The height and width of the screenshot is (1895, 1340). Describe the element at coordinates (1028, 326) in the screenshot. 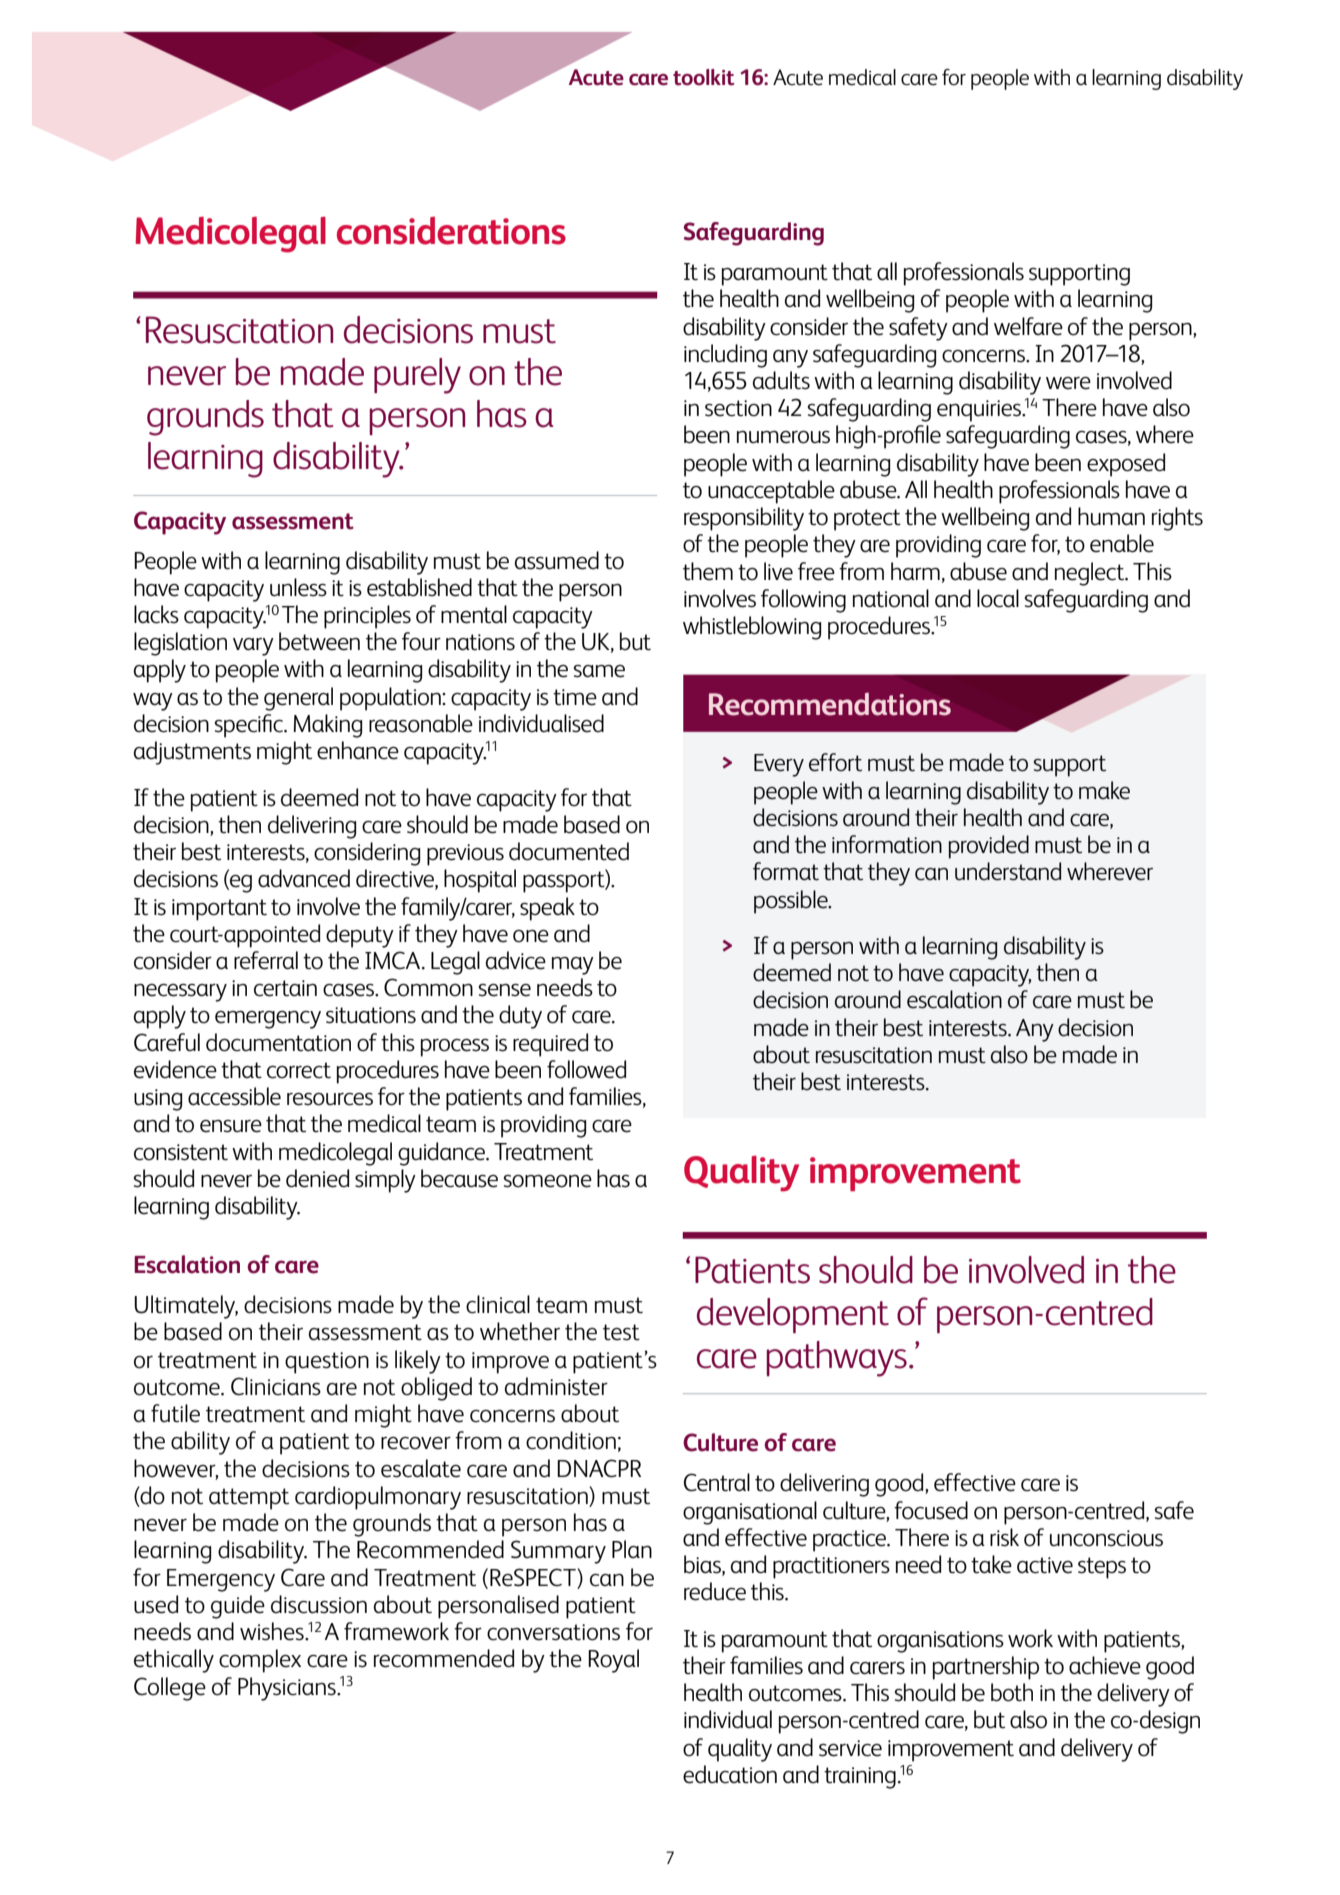

I see `welfare` at that location.
